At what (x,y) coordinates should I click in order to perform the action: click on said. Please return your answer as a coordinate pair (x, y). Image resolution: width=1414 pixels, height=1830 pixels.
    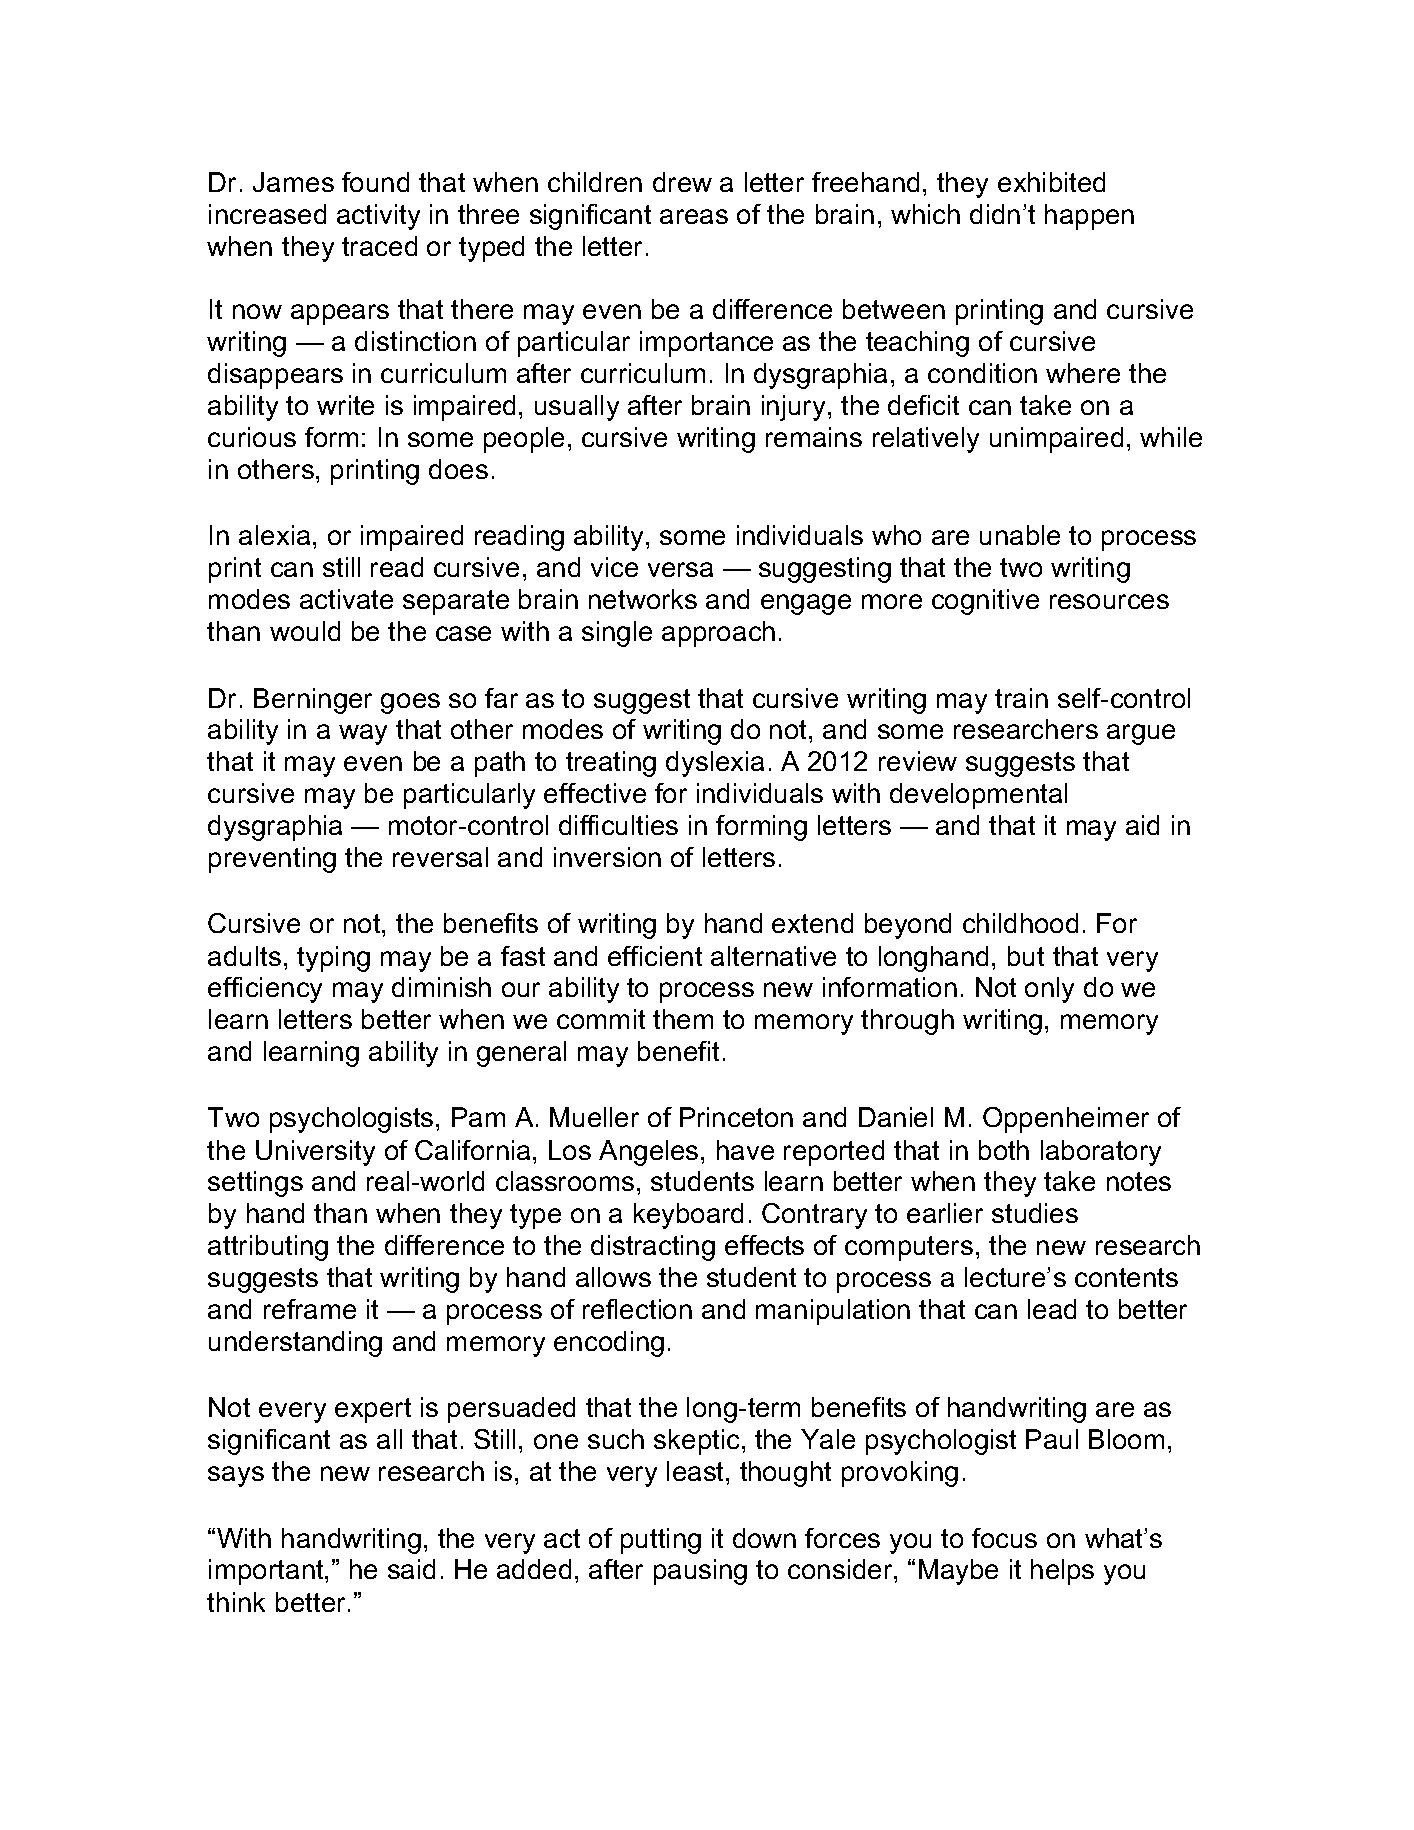
    Looking at the image, I should click on (411, 1569).
